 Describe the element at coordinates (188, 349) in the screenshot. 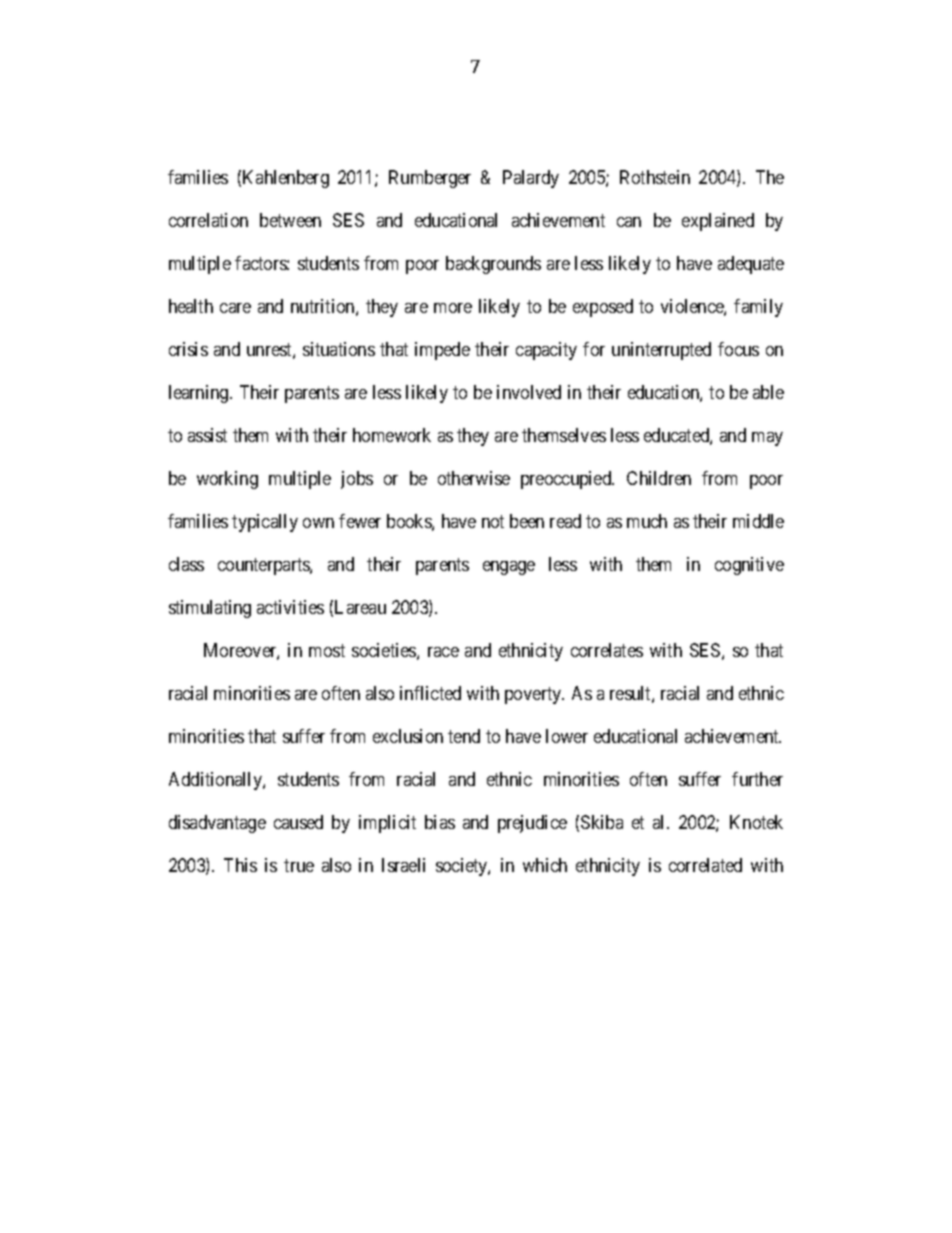

I see `crisis` at that location.
